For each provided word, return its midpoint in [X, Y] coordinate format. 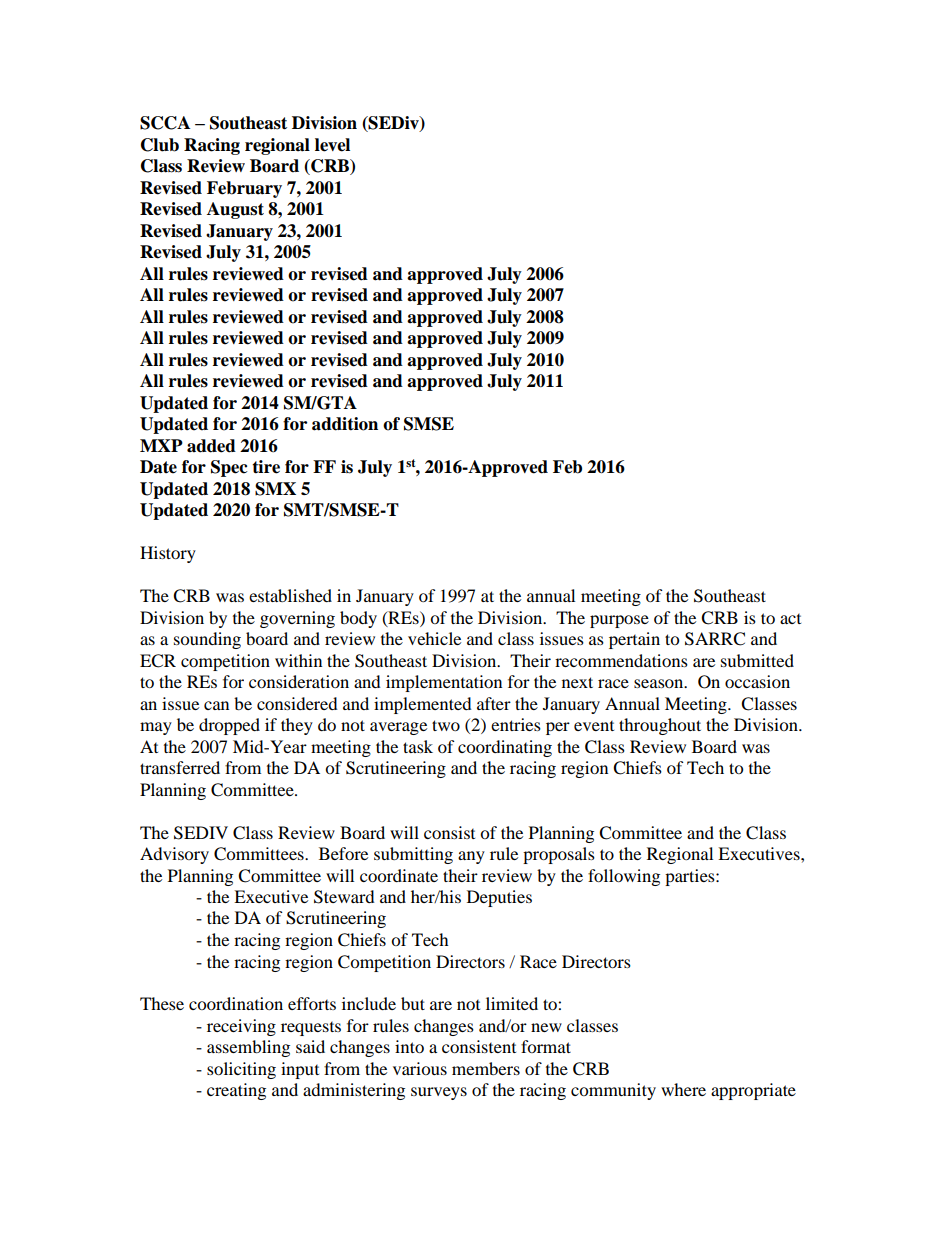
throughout [660, 726]
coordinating [505, 748]
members [486, 1068]
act [790, 619]
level [332, 145]
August [235, 210]
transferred [180, 767]
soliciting [241, 1070]
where [683, 1089]
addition [345, 424]
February [244, 189]
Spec [229, 468]
